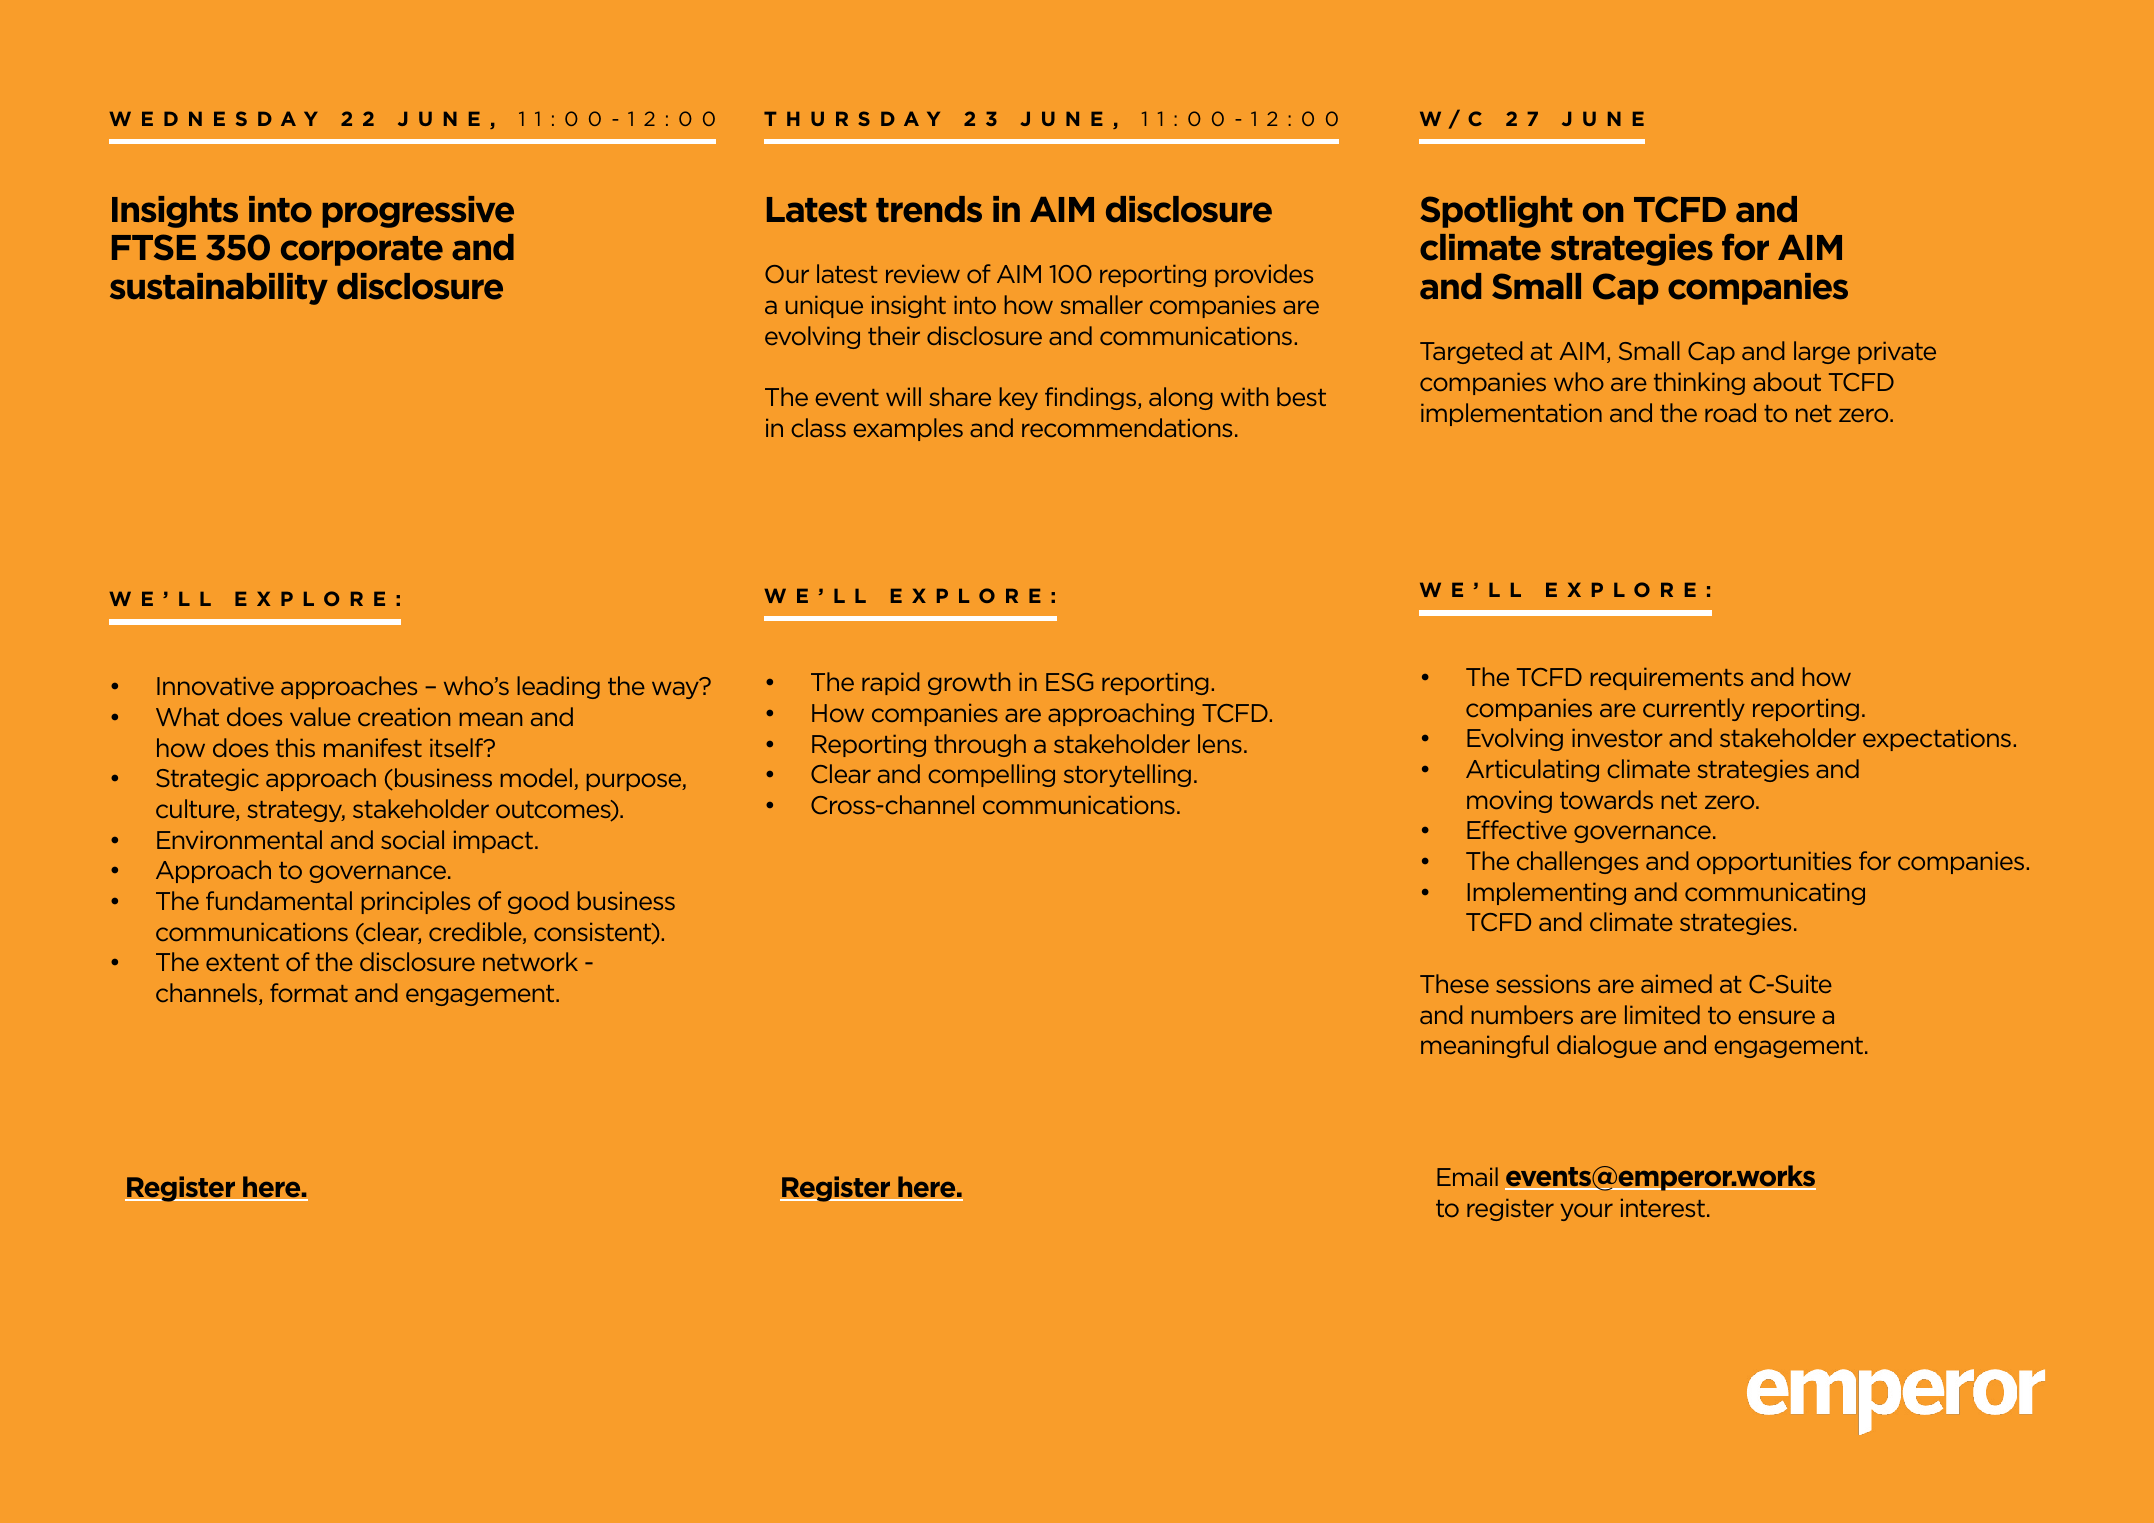 The height and width of the document is (1523, 2154). I want to click on opportunities, so click(1774, 863).
